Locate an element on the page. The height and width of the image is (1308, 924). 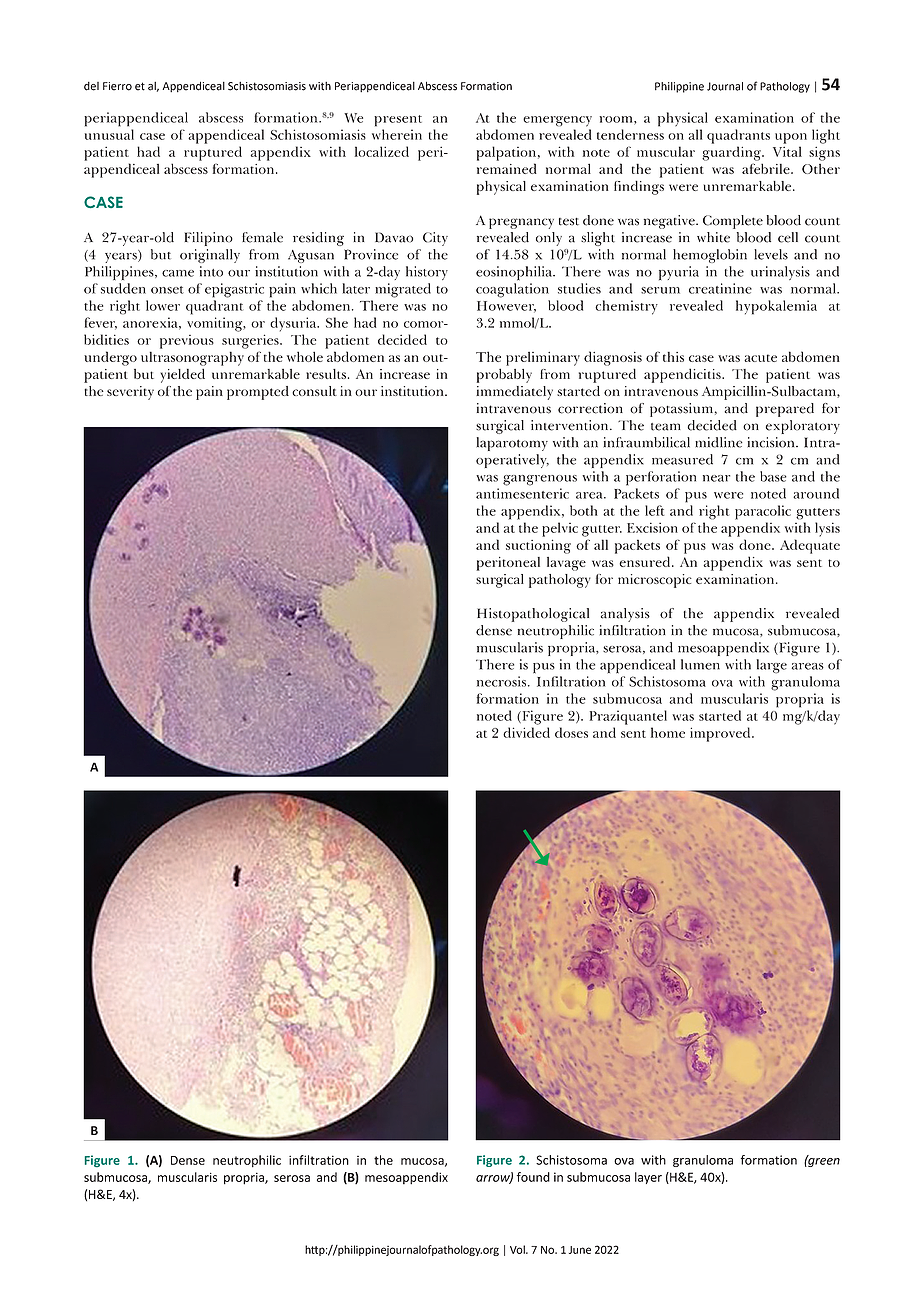
found is located at coordinates (533, 1177).
